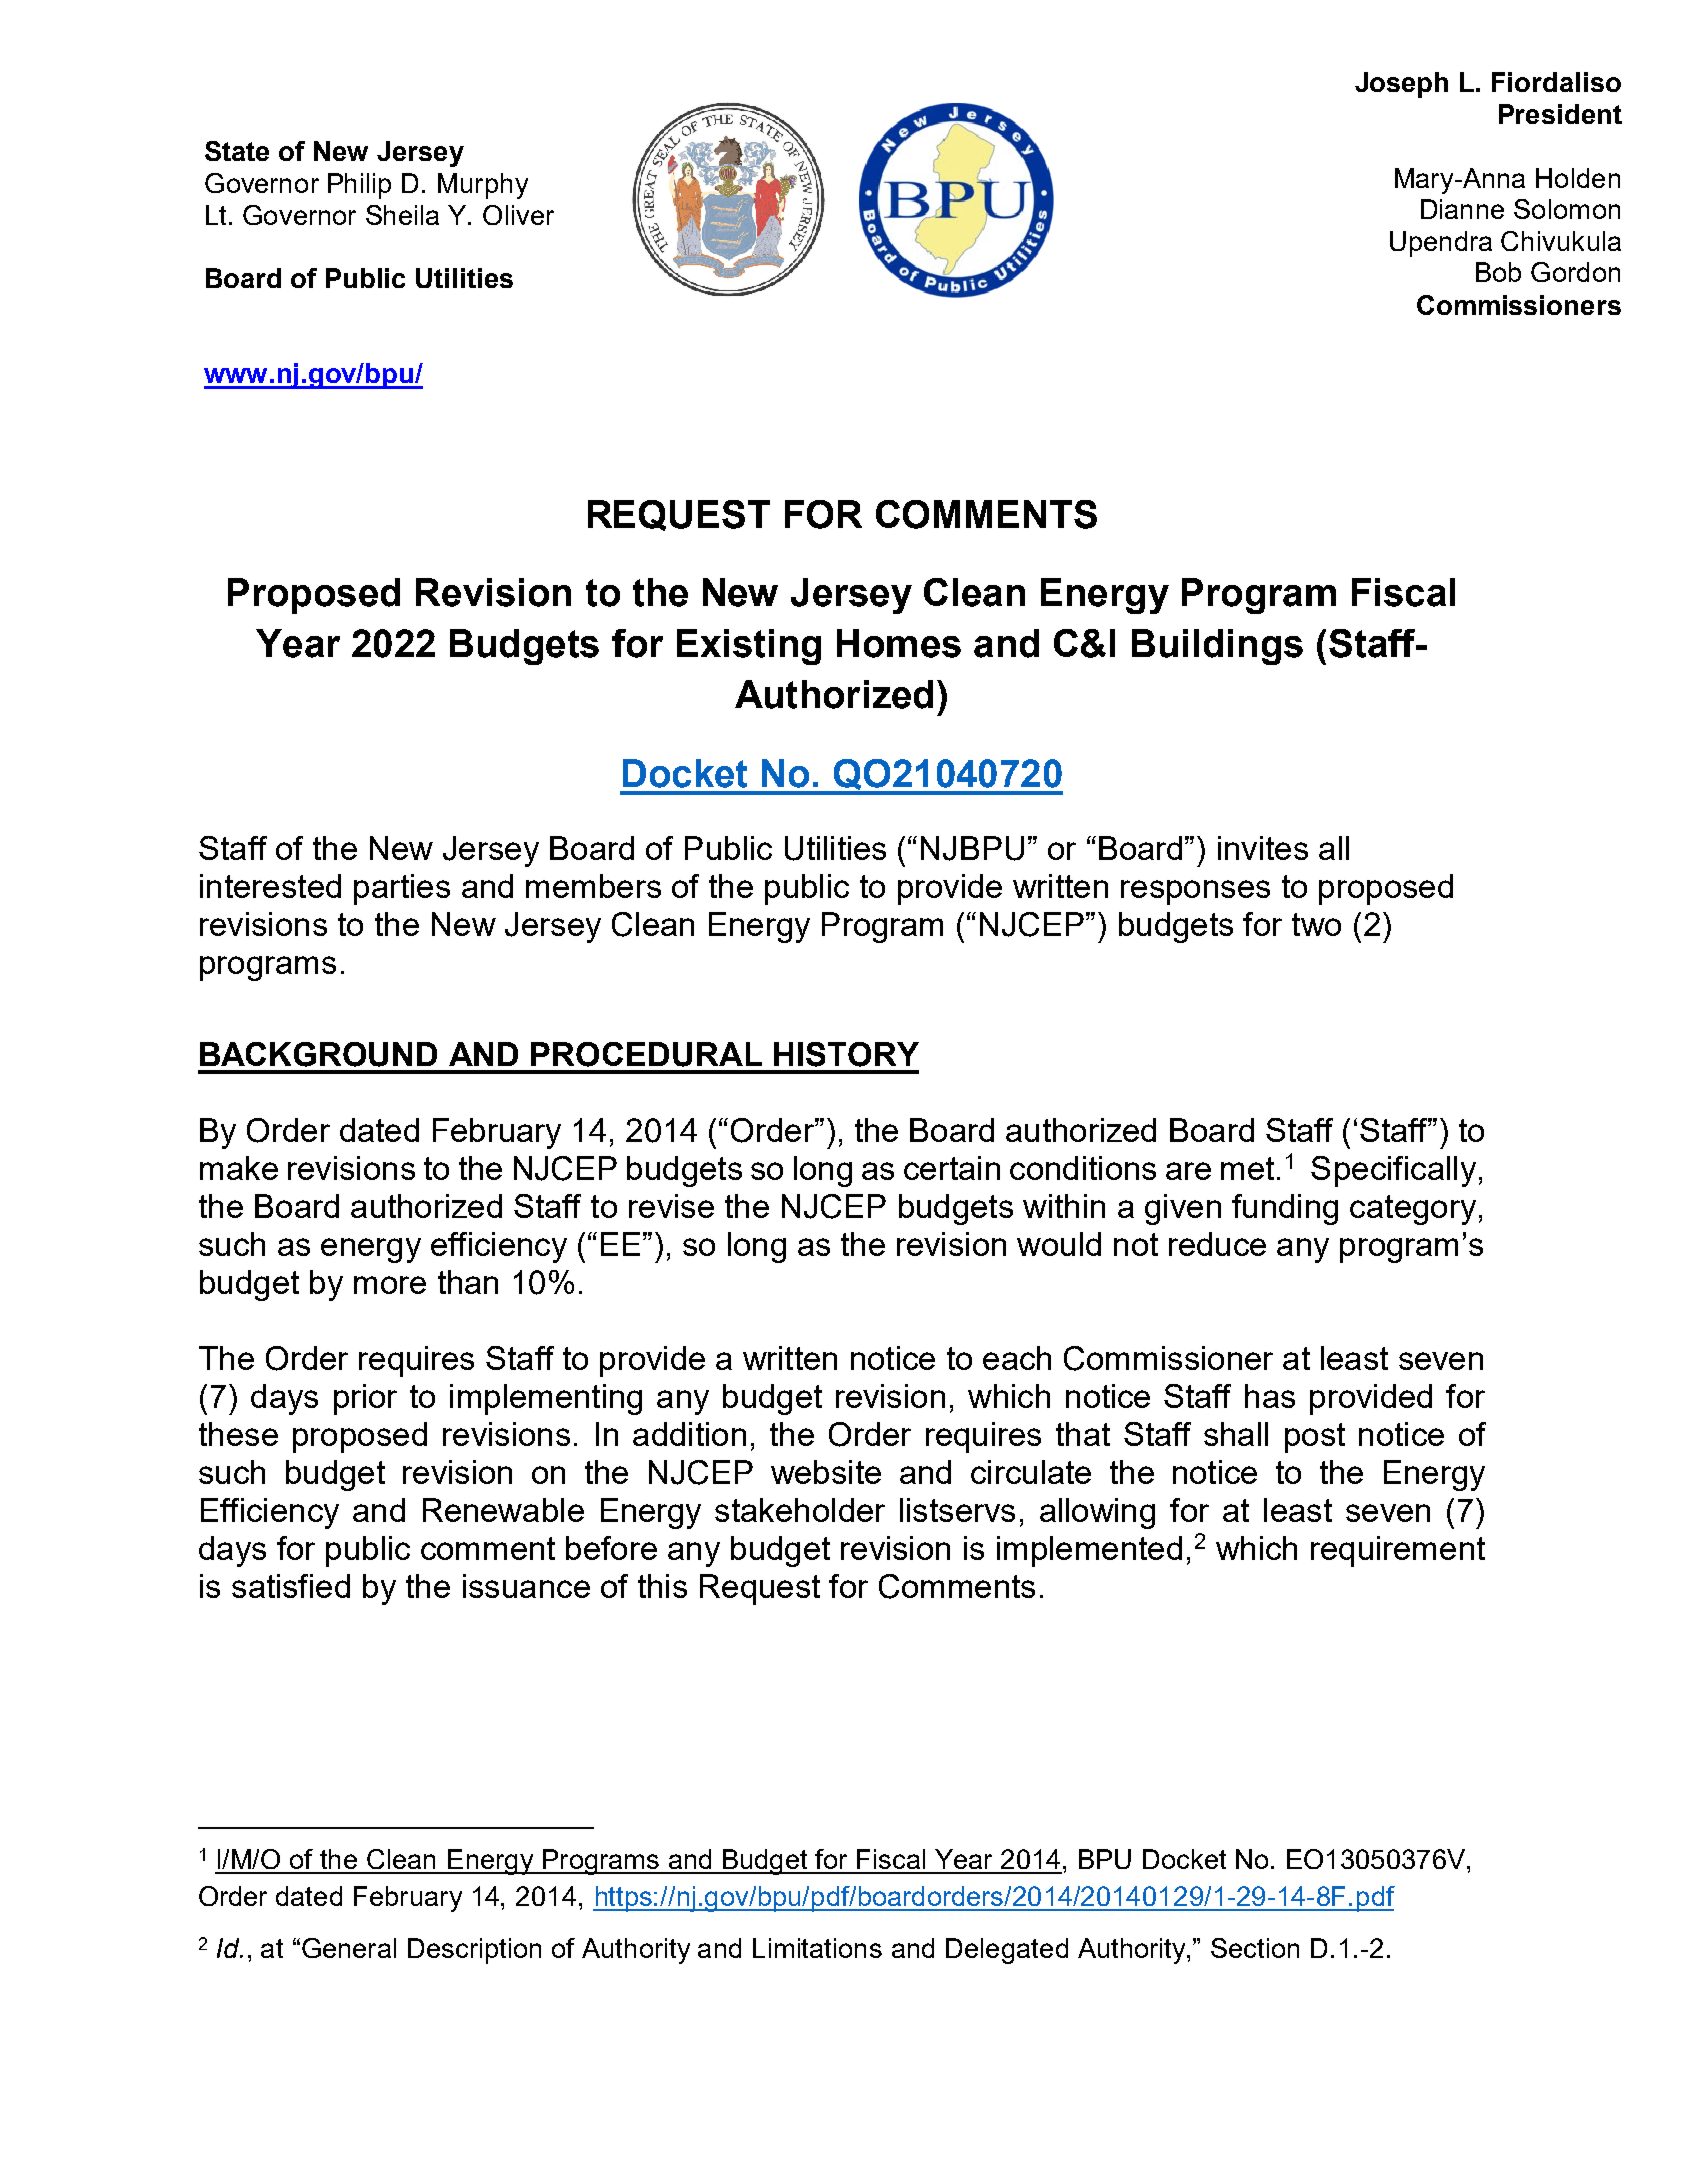 This page has width=1683, height=2179. I want to click on parties, so click(402, 889).
